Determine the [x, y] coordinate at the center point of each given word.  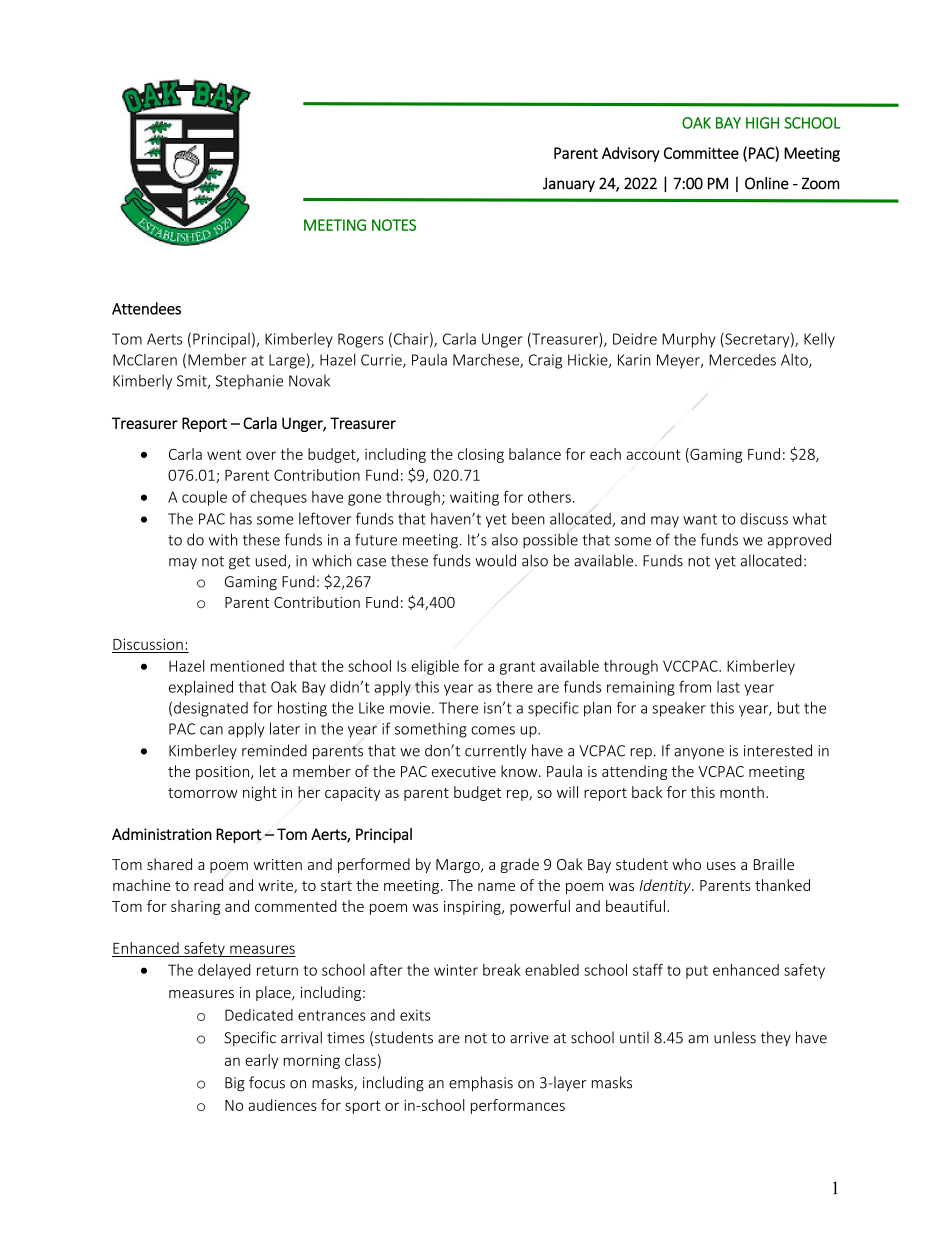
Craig [545, 361]
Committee [701, 153]
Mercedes [742, 360]
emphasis [481, 1084]
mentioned [247, 666]
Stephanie [249, 382]
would [495, 560]
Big [235, 1084]
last [728, 687]
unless [735, 1037]
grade [520, 865]
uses [721, 866]
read [208, 885]
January [569, 184]
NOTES [394, 225]
